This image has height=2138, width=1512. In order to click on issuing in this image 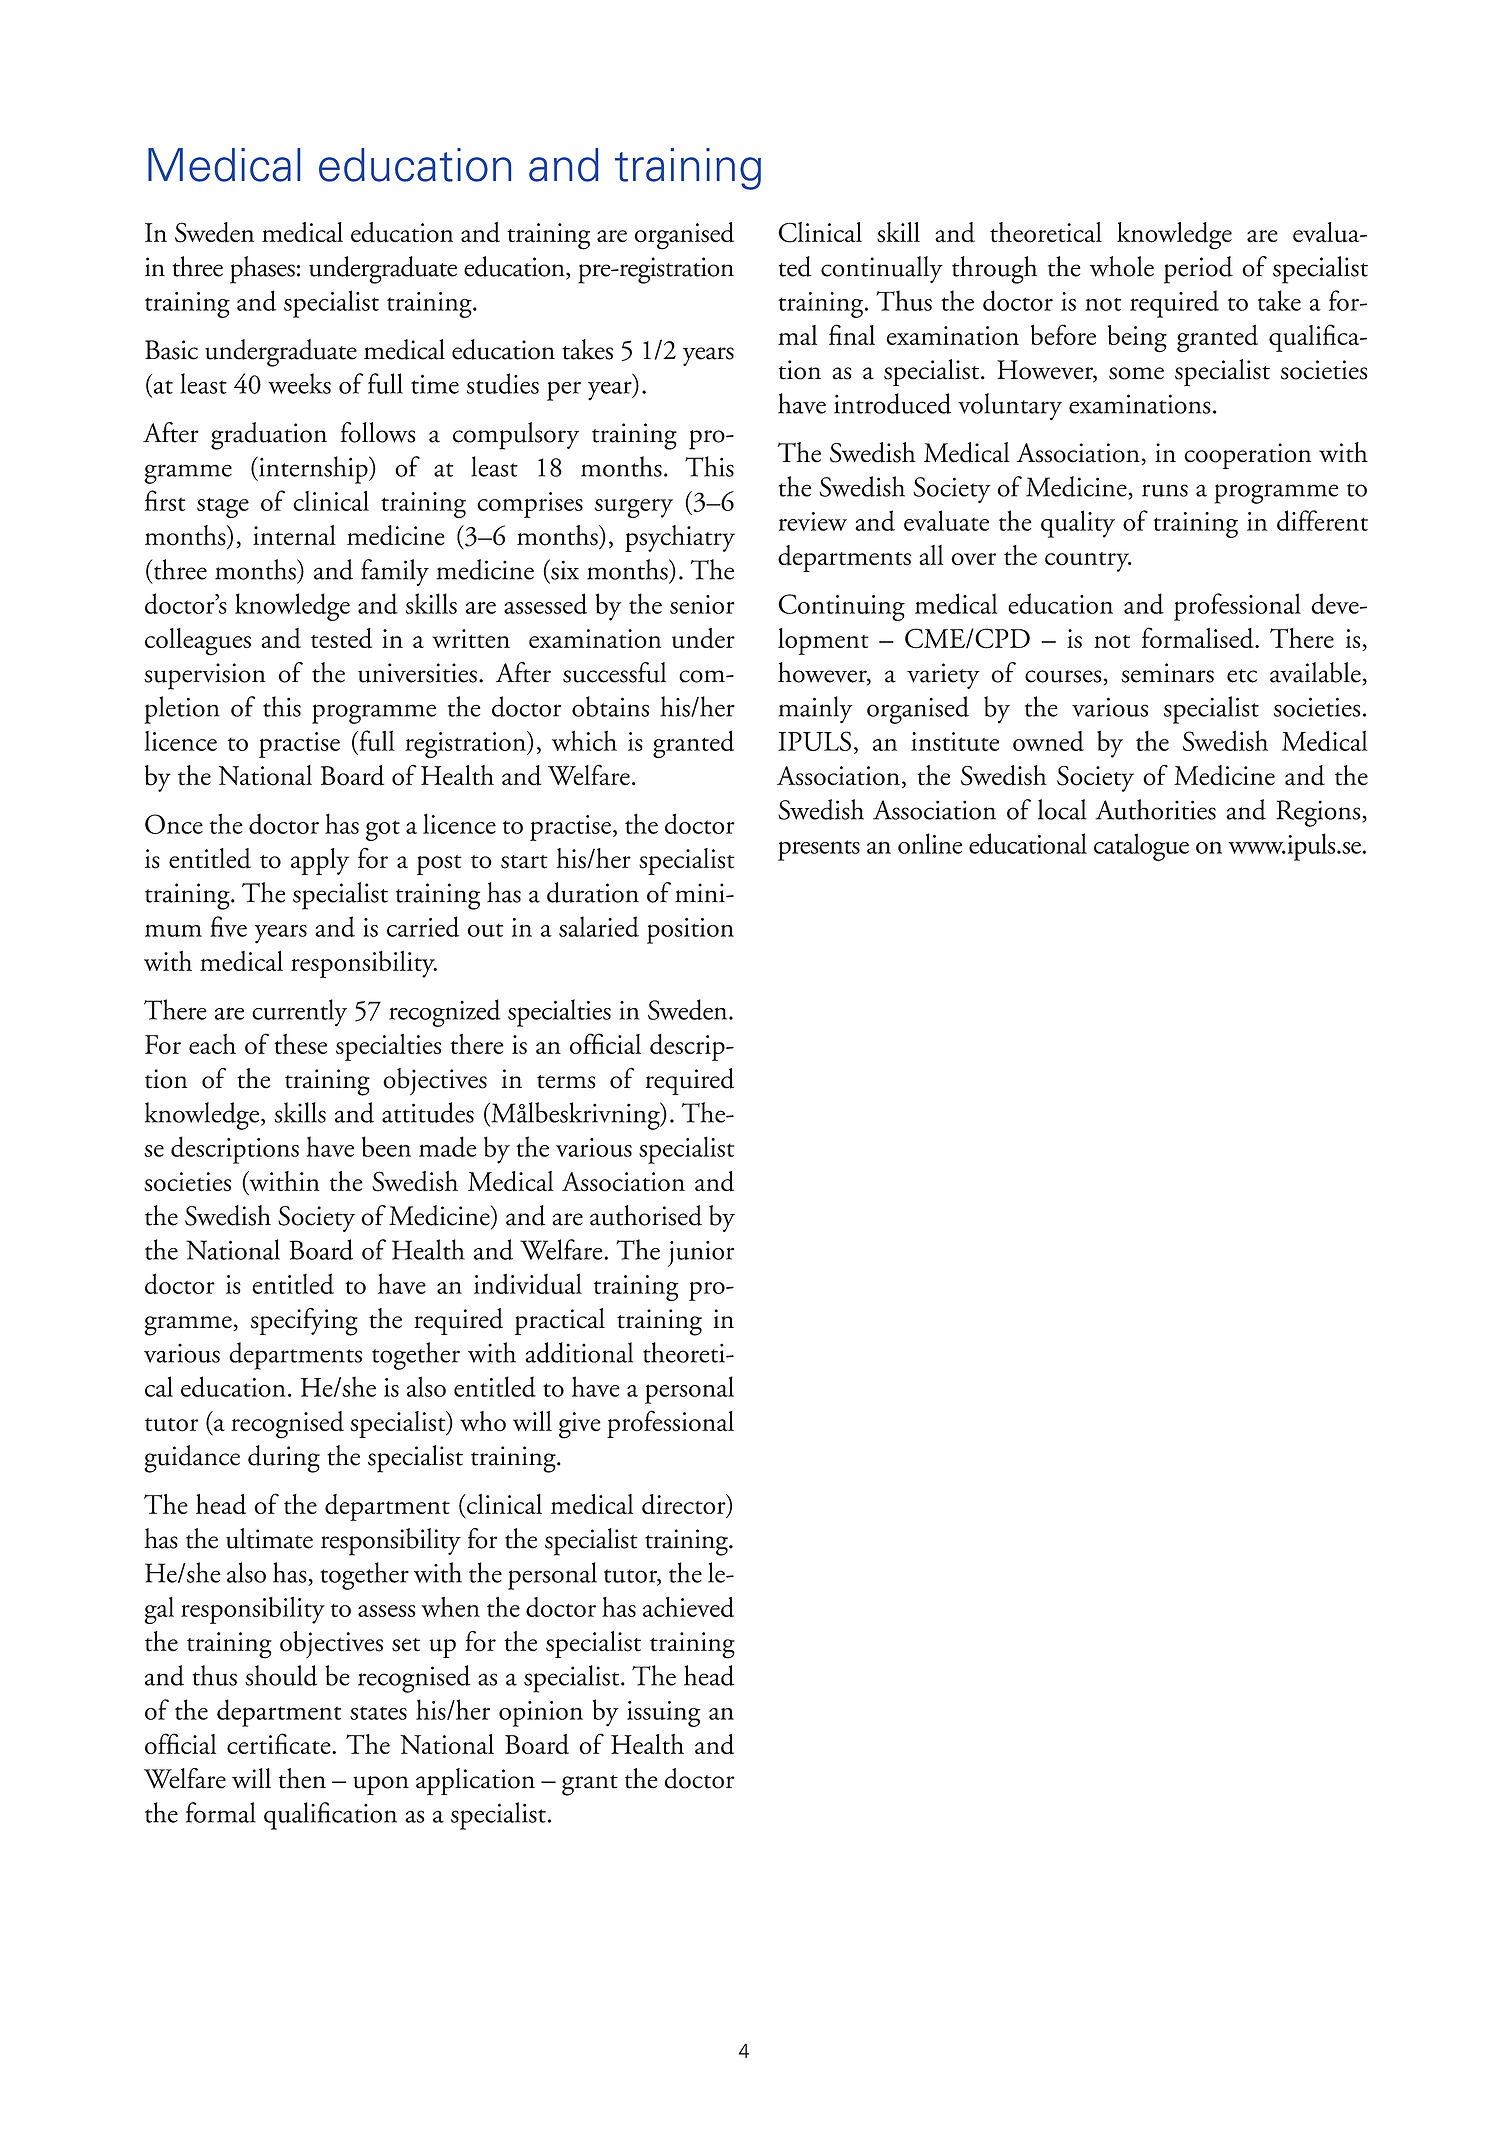, I will do `click(664, 1714)`.
